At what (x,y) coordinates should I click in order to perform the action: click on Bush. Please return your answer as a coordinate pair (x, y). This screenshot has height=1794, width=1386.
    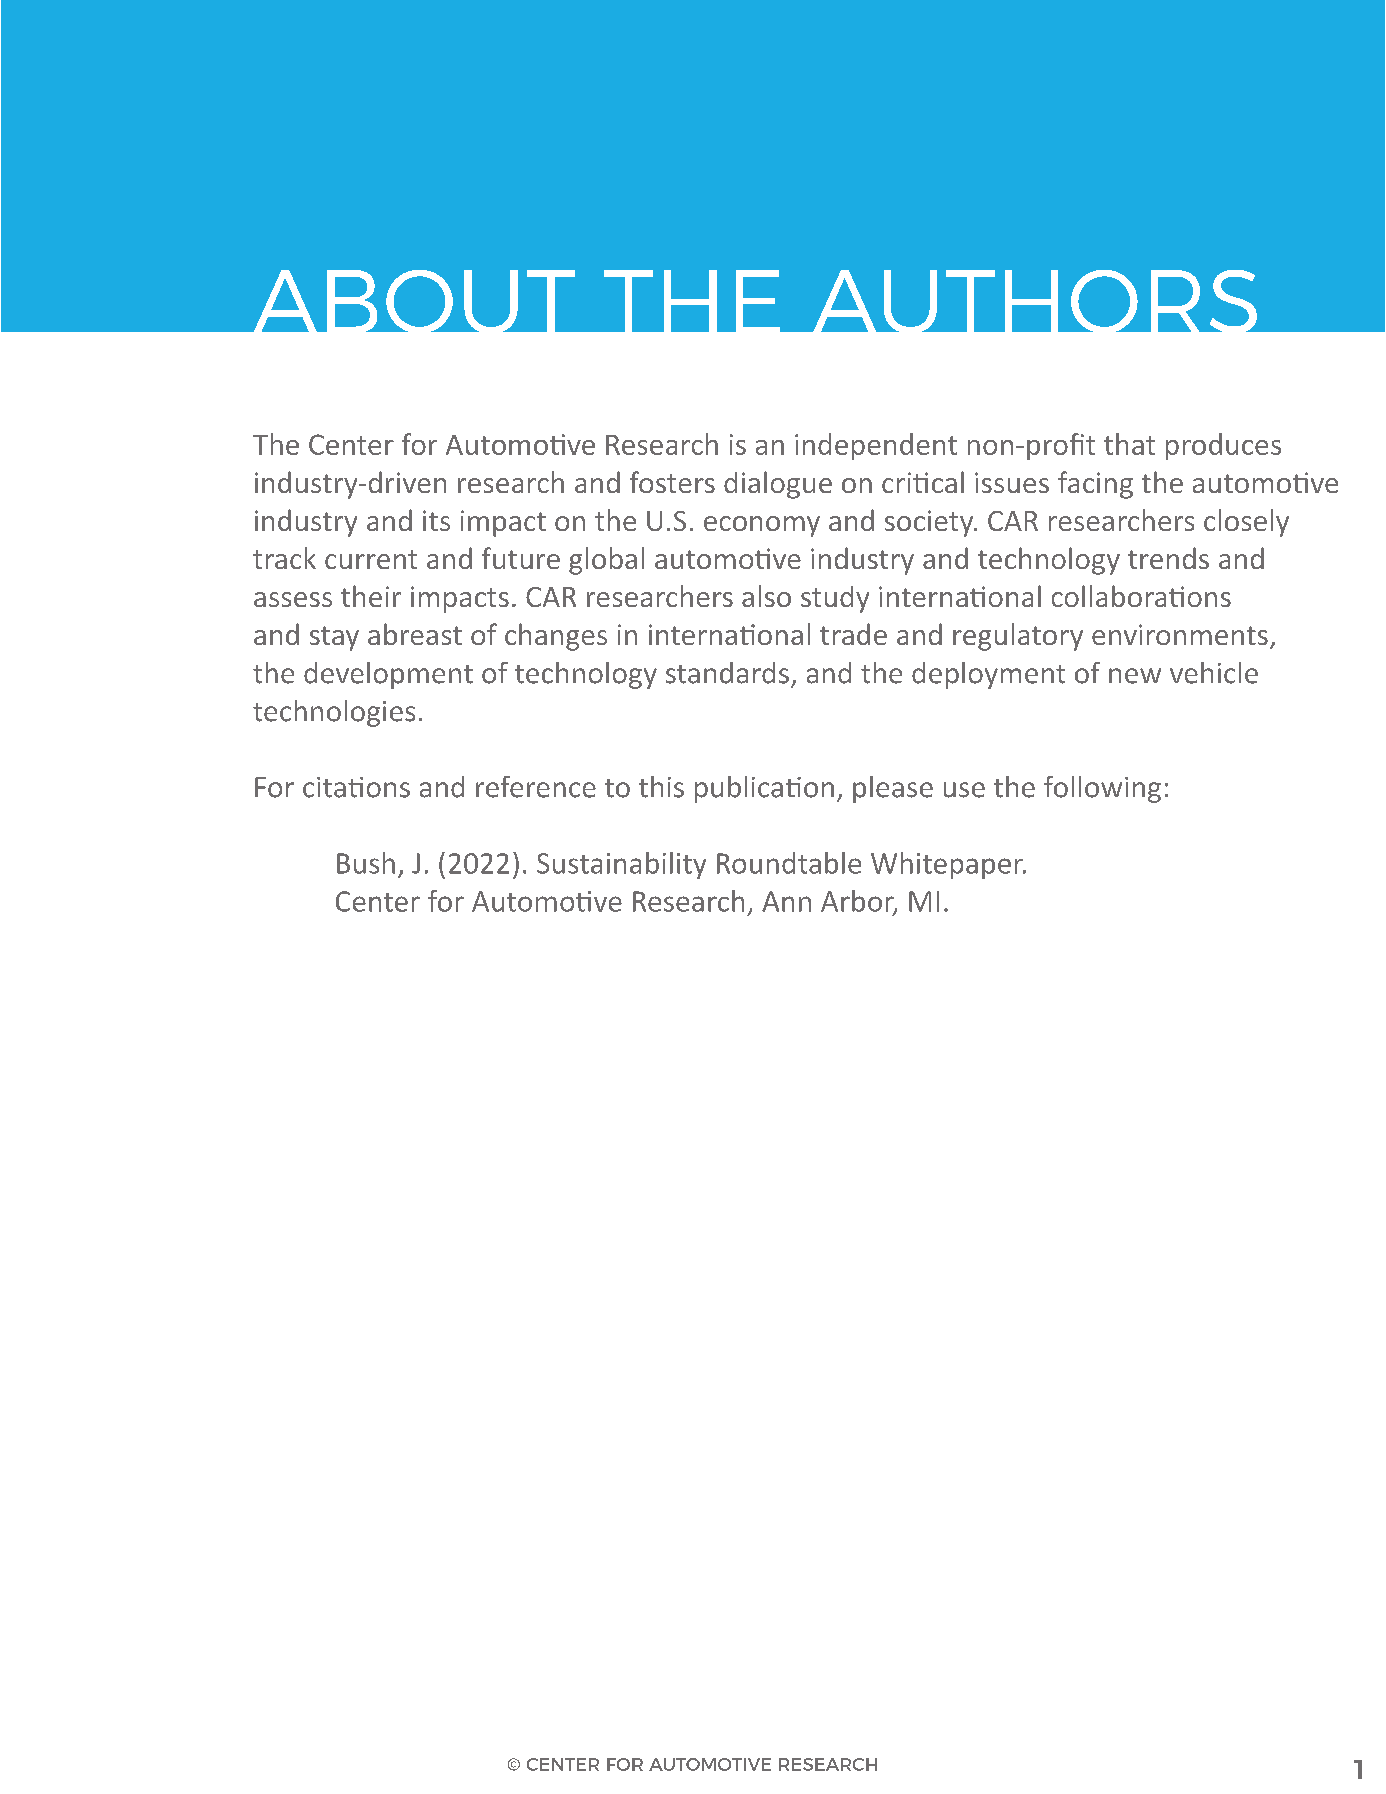
    Looking at the image, I should click on (366, 863).
